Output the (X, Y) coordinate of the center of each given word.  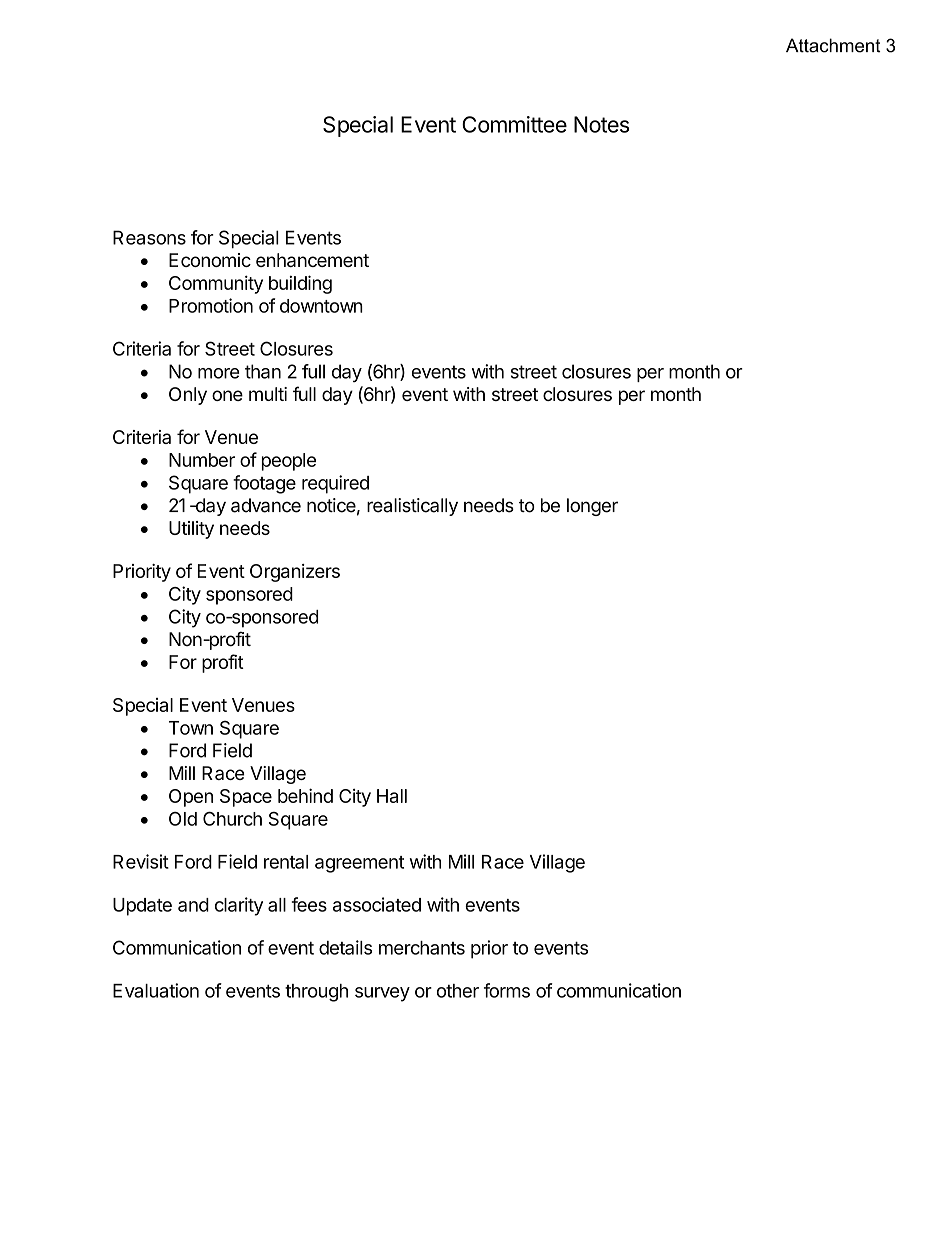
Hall (392, 796)
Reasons (149, 237)
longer (592, 507)
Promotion (211, 305)
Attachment (833, 45)
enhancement (312, 260)
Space (246, 798)
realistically (412, 507)
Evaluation (156, 990)
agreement (359, 864)
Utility (191, 530)
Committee (514, 124)
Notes (601, 124)
